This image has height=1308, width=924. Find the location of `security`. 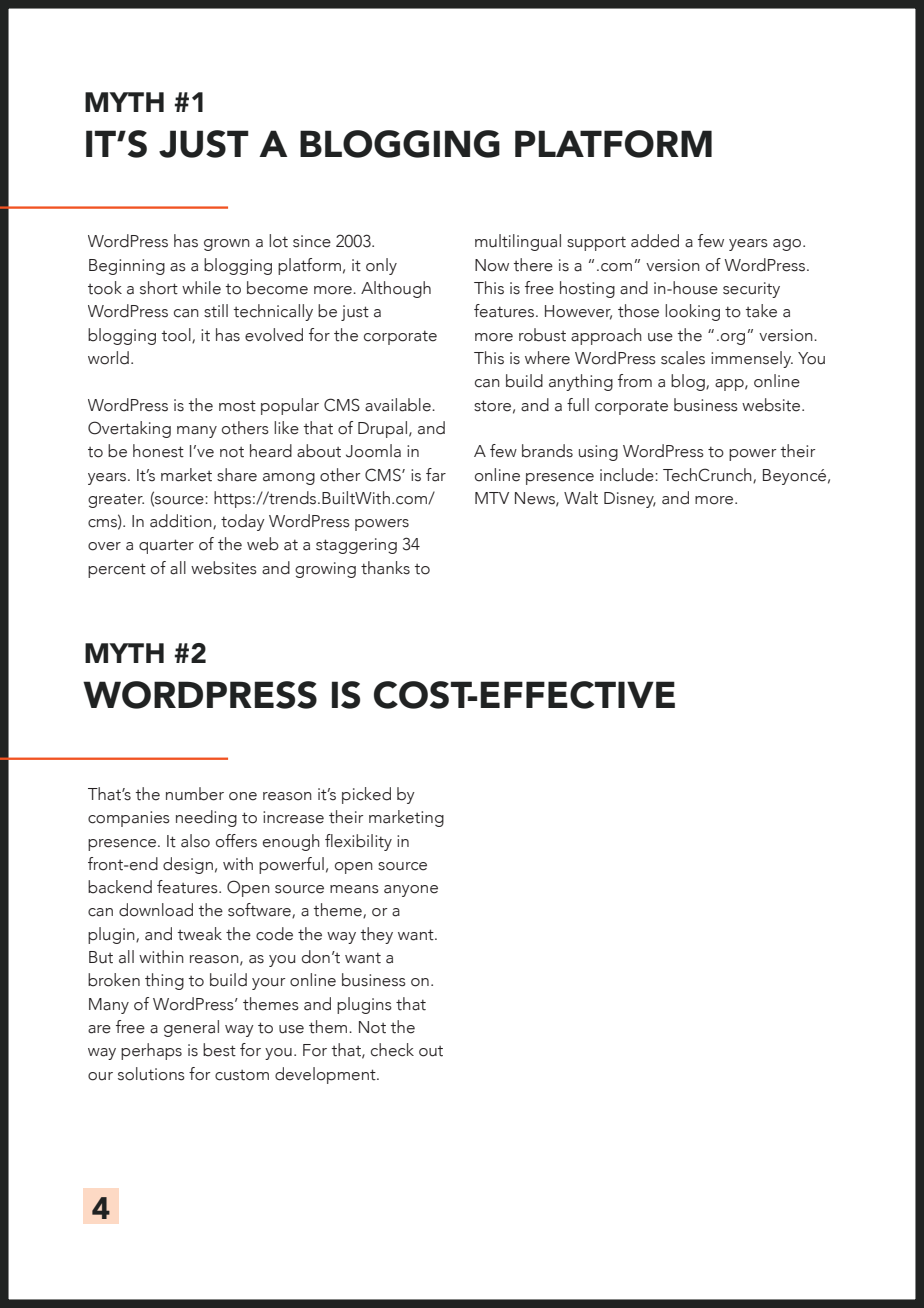

security is located at coordinates (751, 290).
